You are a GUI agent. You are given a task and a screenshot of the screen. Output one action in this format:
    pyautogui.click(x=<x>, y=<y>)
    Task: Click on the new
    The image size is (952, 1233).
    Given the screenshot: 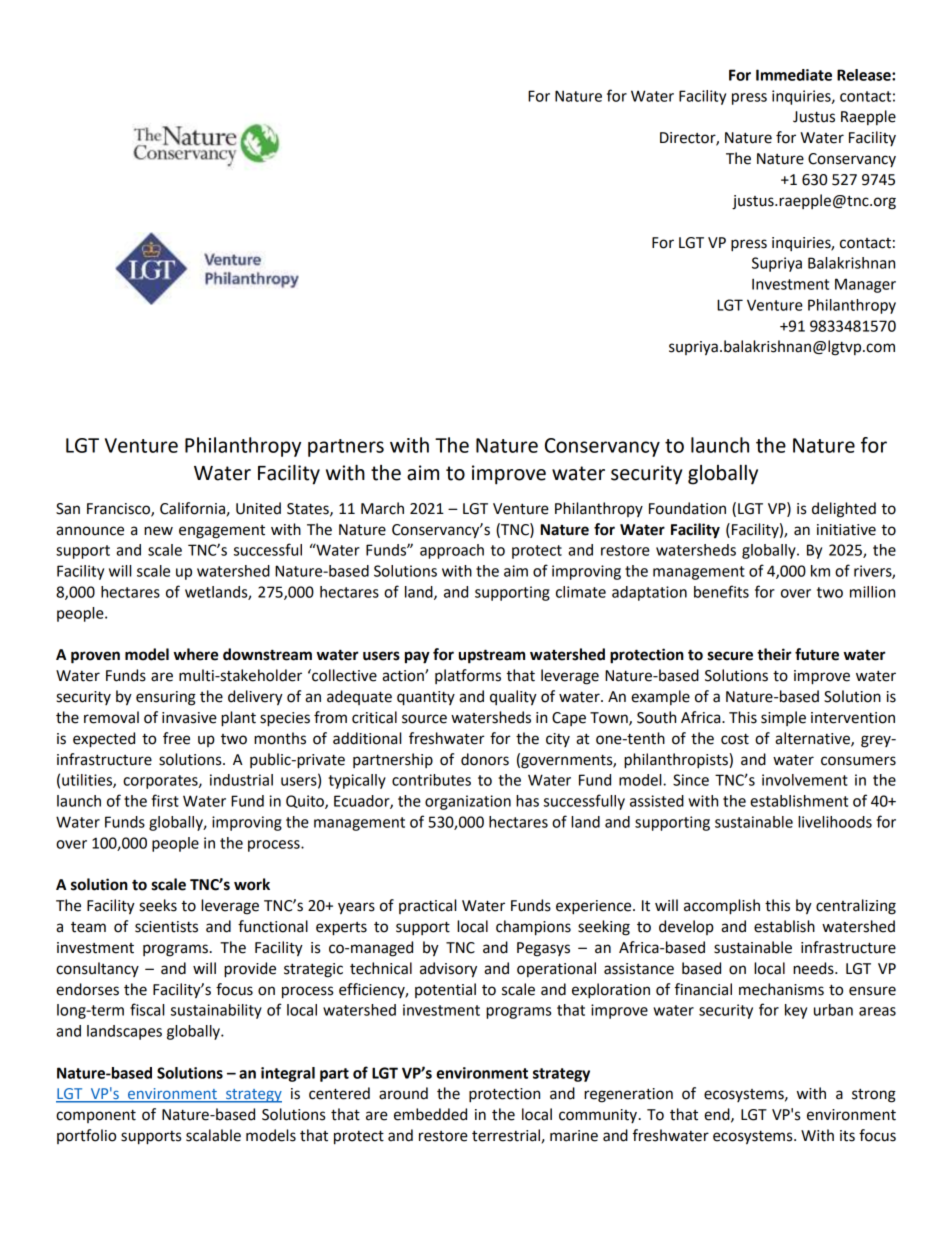 What is the action you would take?
    pyautogui.click(x=158, y=531)
